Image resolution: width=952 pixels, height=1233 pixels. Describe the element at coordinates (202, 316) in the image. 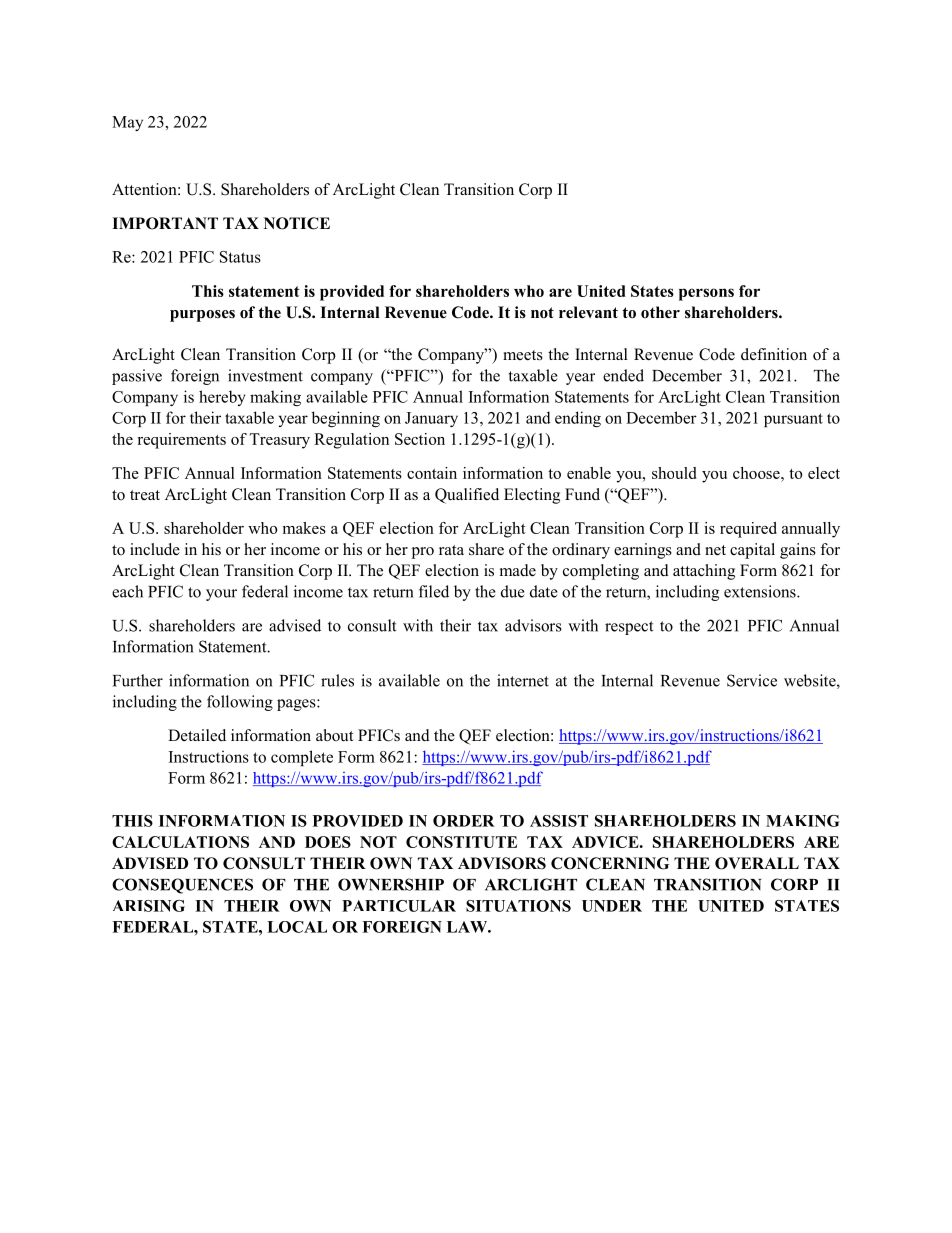

I see `purposes` at that location.
